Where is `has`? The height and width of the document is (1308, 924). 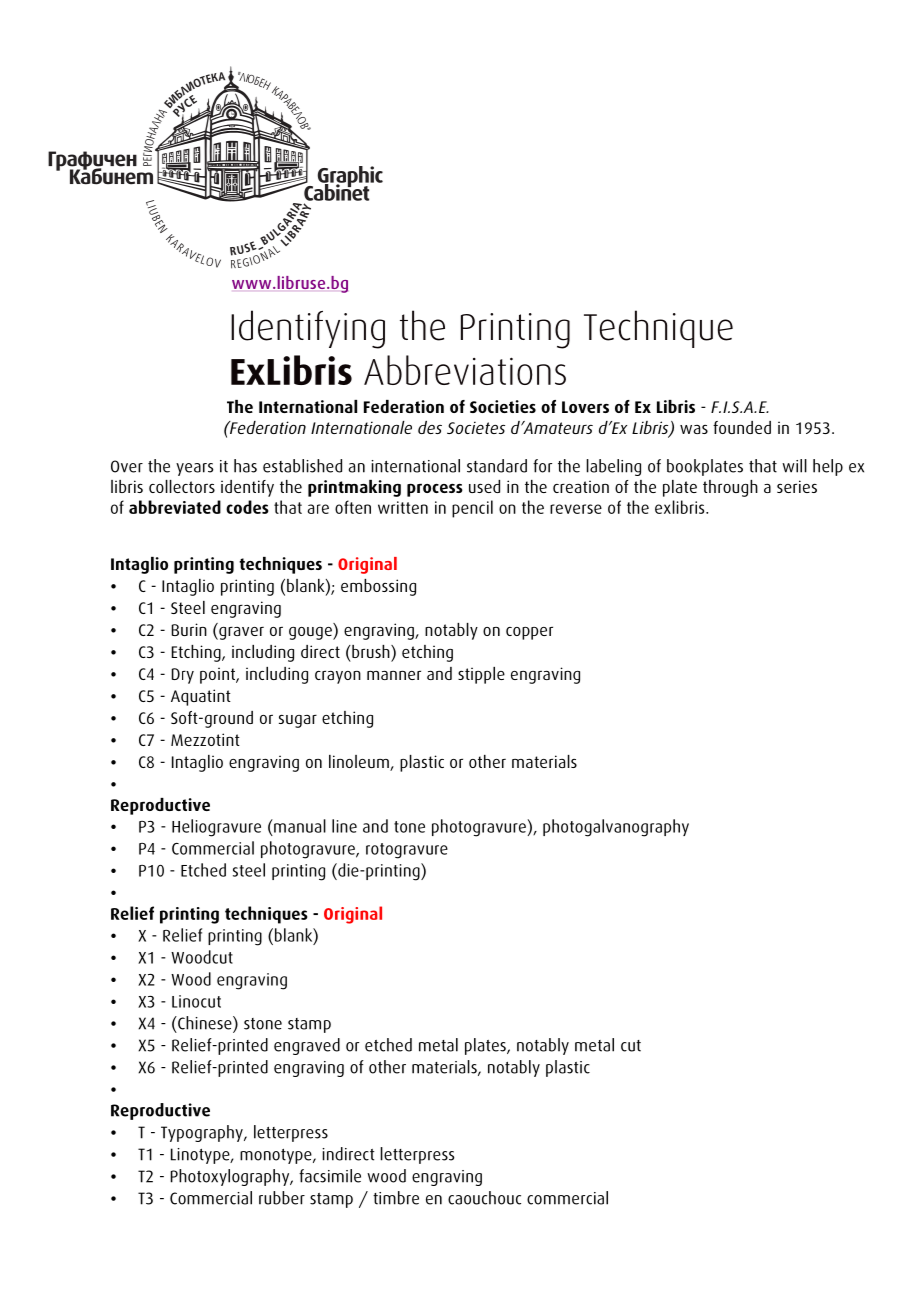
has is located at coordinates (245, 466).
